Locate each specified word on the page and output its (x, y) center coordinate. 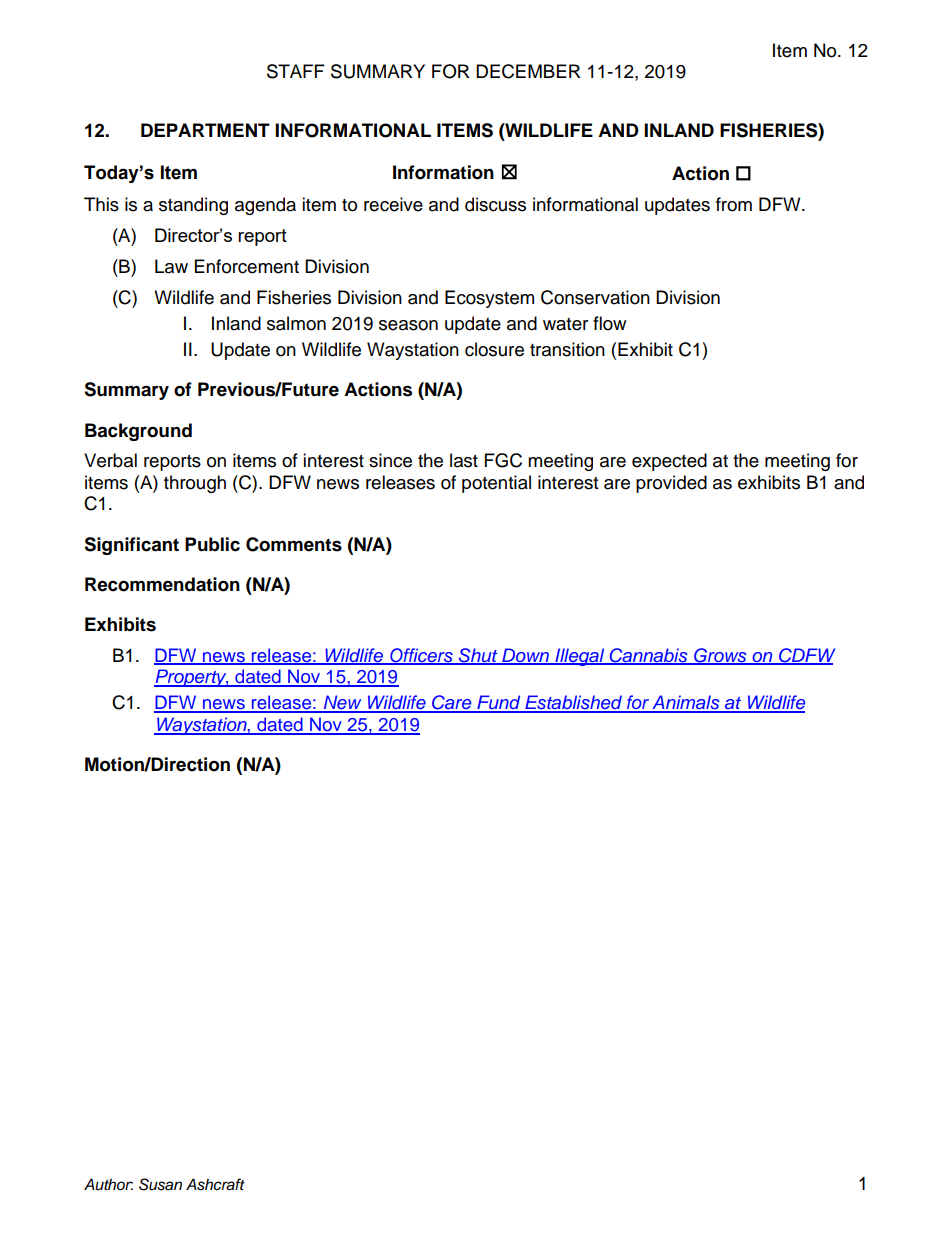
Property (191, 678)
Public (212, 544)
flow (609, 323)
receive (393, 204)
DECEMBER (528, 71)
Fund (499, 703)
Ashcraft (215, 1184)
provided (671, 484)
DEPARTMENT (205, 130)
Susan (160, 1184)
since (390, 460)
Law (171, 266)
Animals (686, 703)
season (408, 325)
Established (573, 703)
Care (452, 703)
